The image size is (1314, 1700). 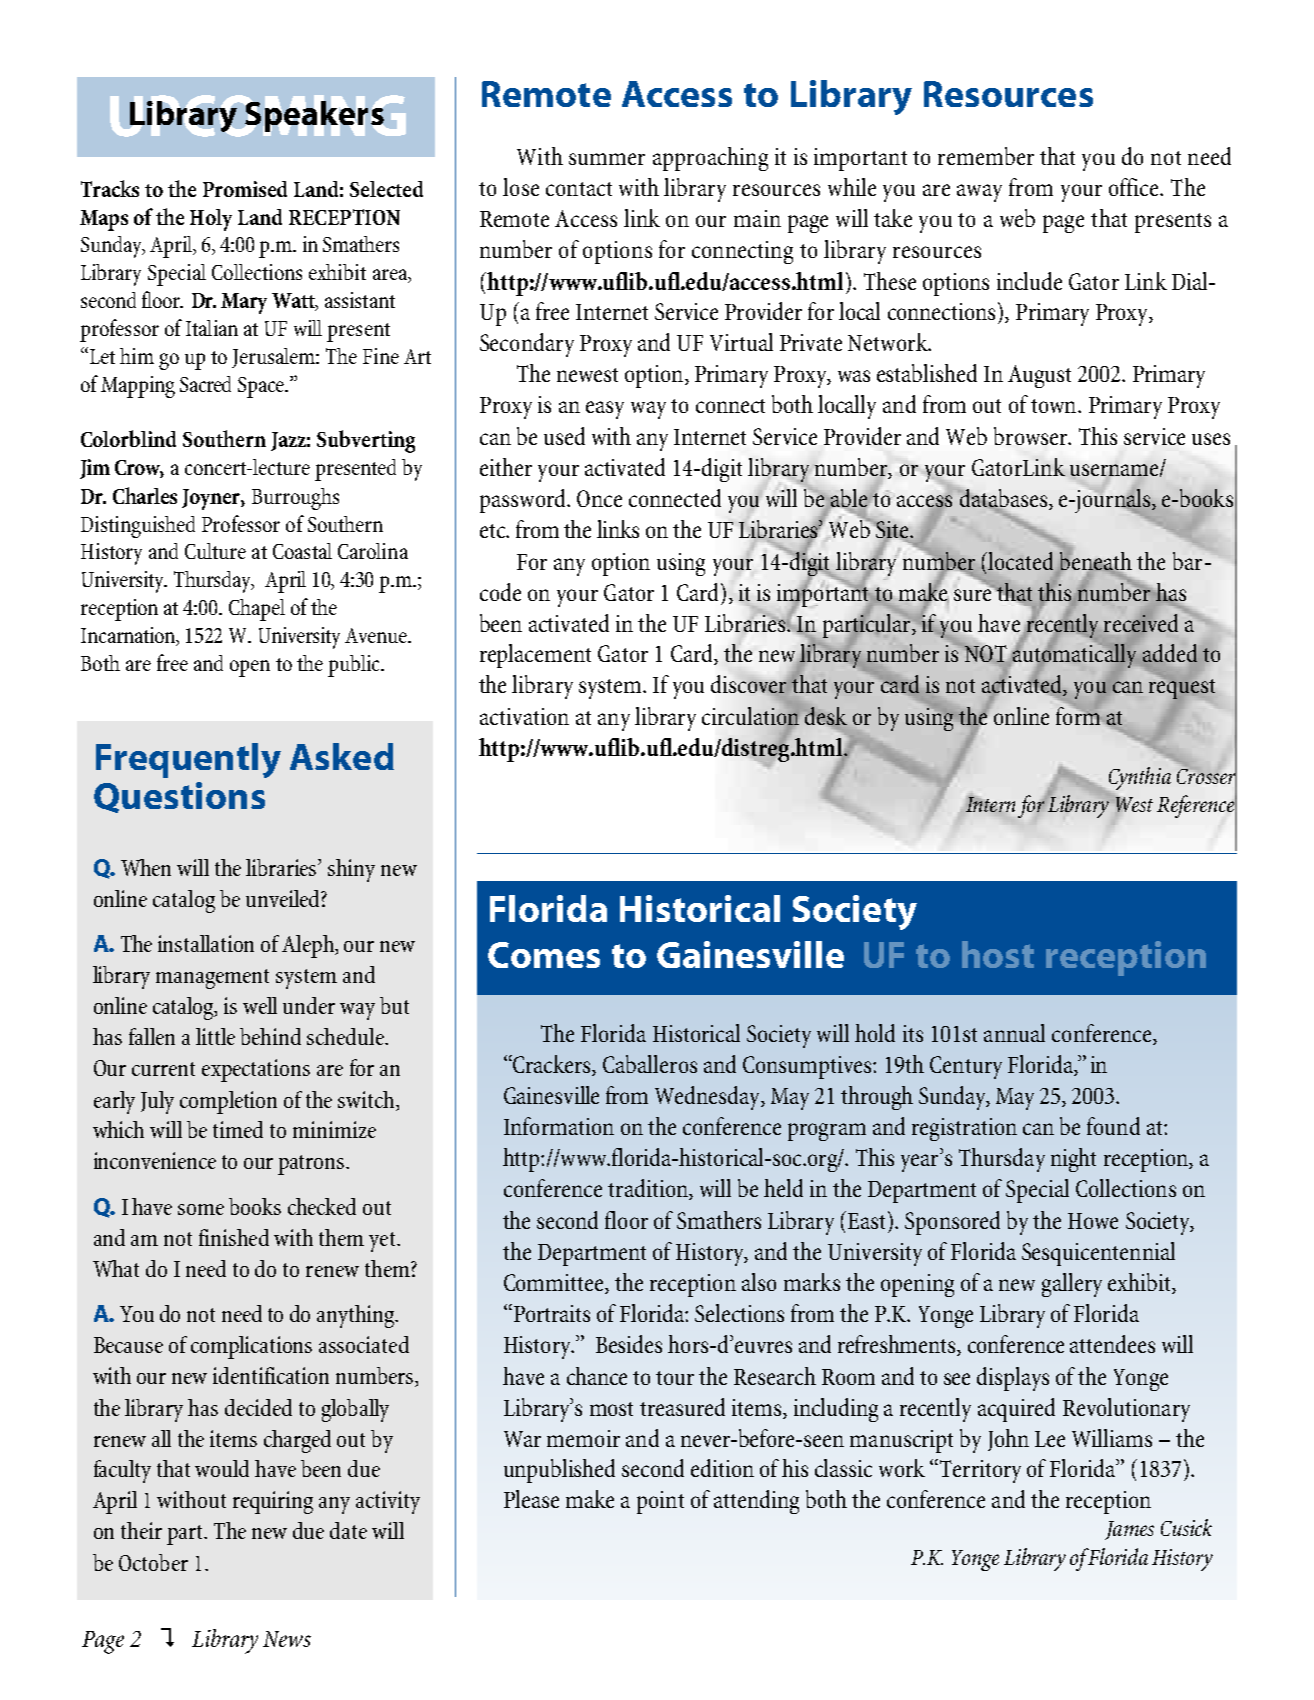 I want to click on James, so click(x=1129, y=1530).
